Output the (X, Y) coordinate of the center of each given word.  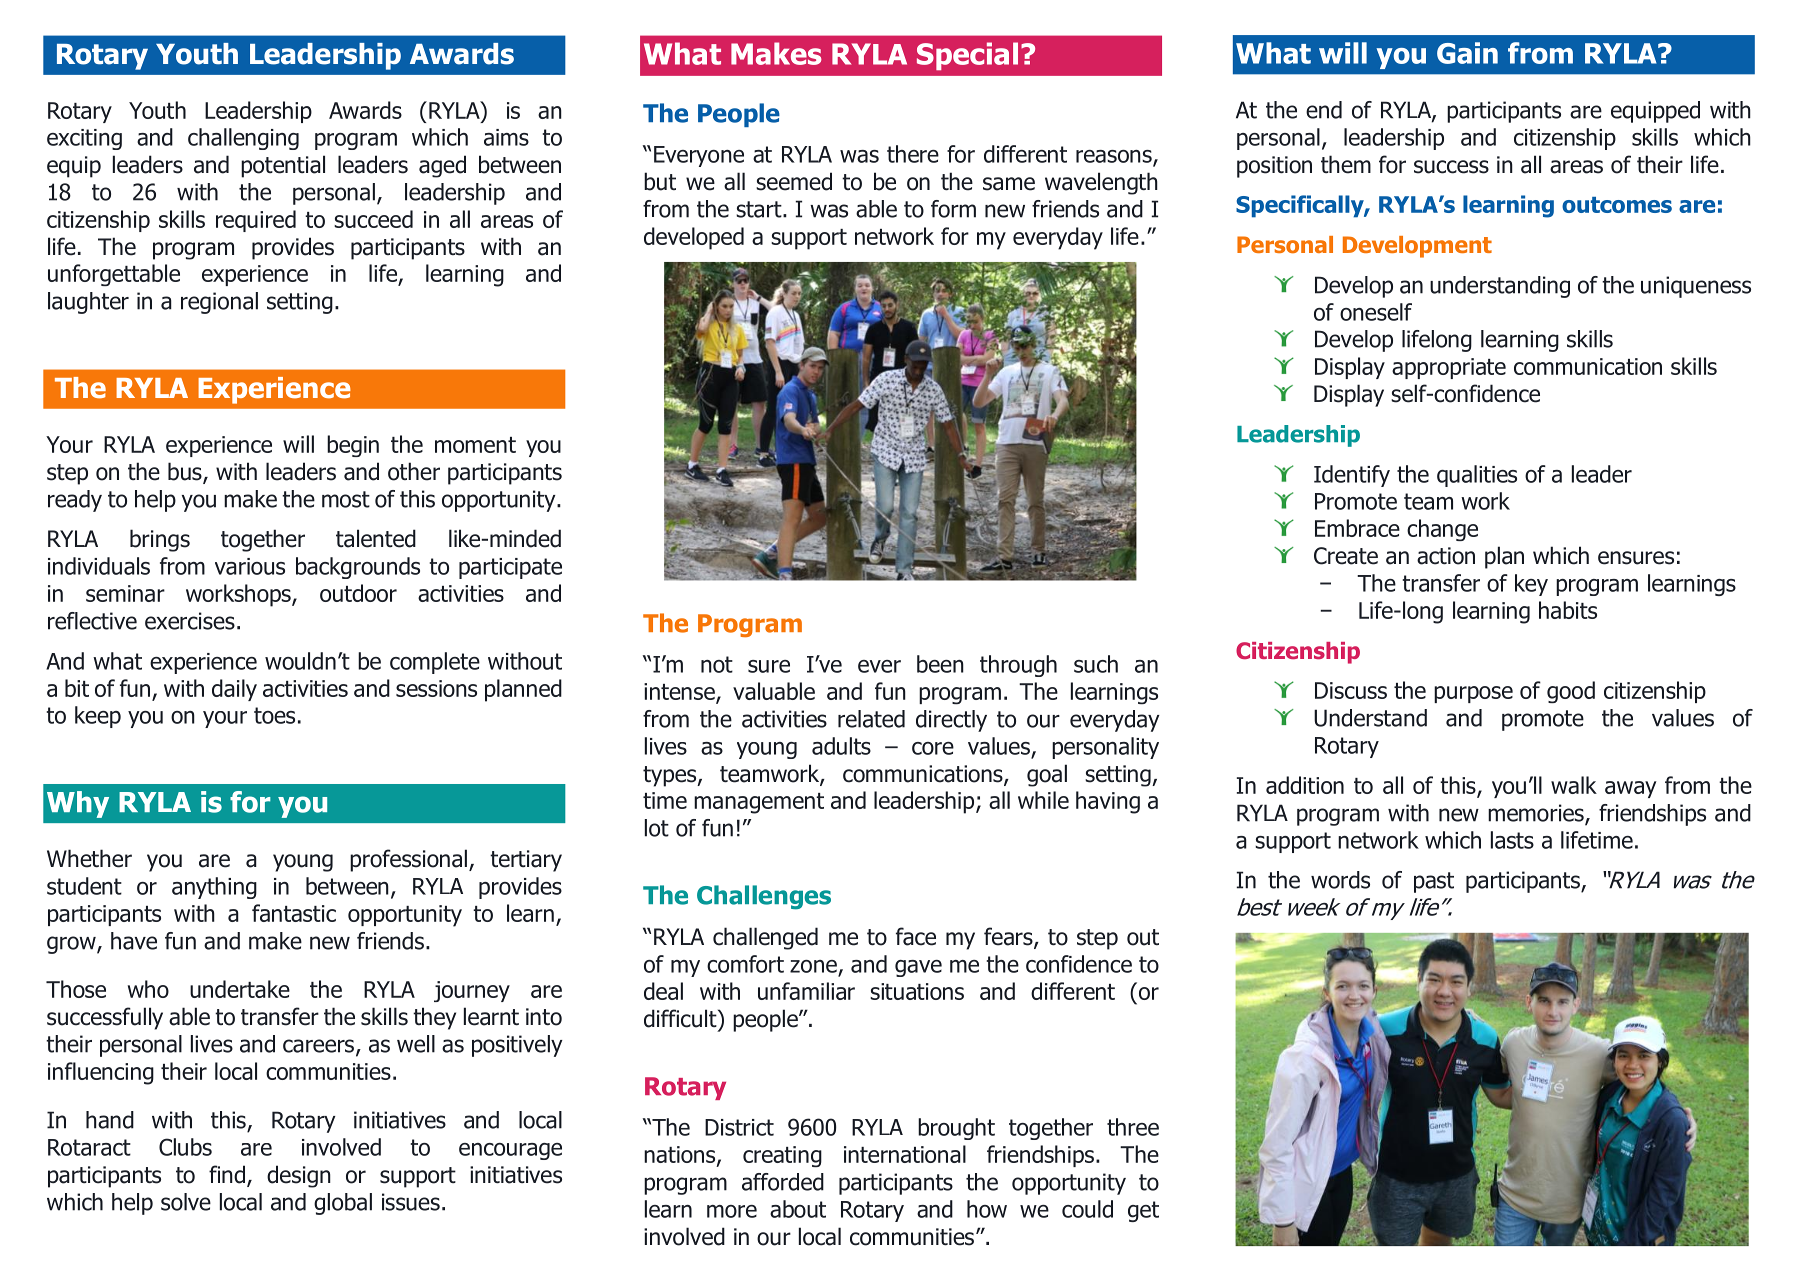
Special (967, 56)
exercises (190, 621)
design (299, 1176)
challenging (243, 139)
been (940, 664)
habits (1568, 610)
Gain (1467, 53)
